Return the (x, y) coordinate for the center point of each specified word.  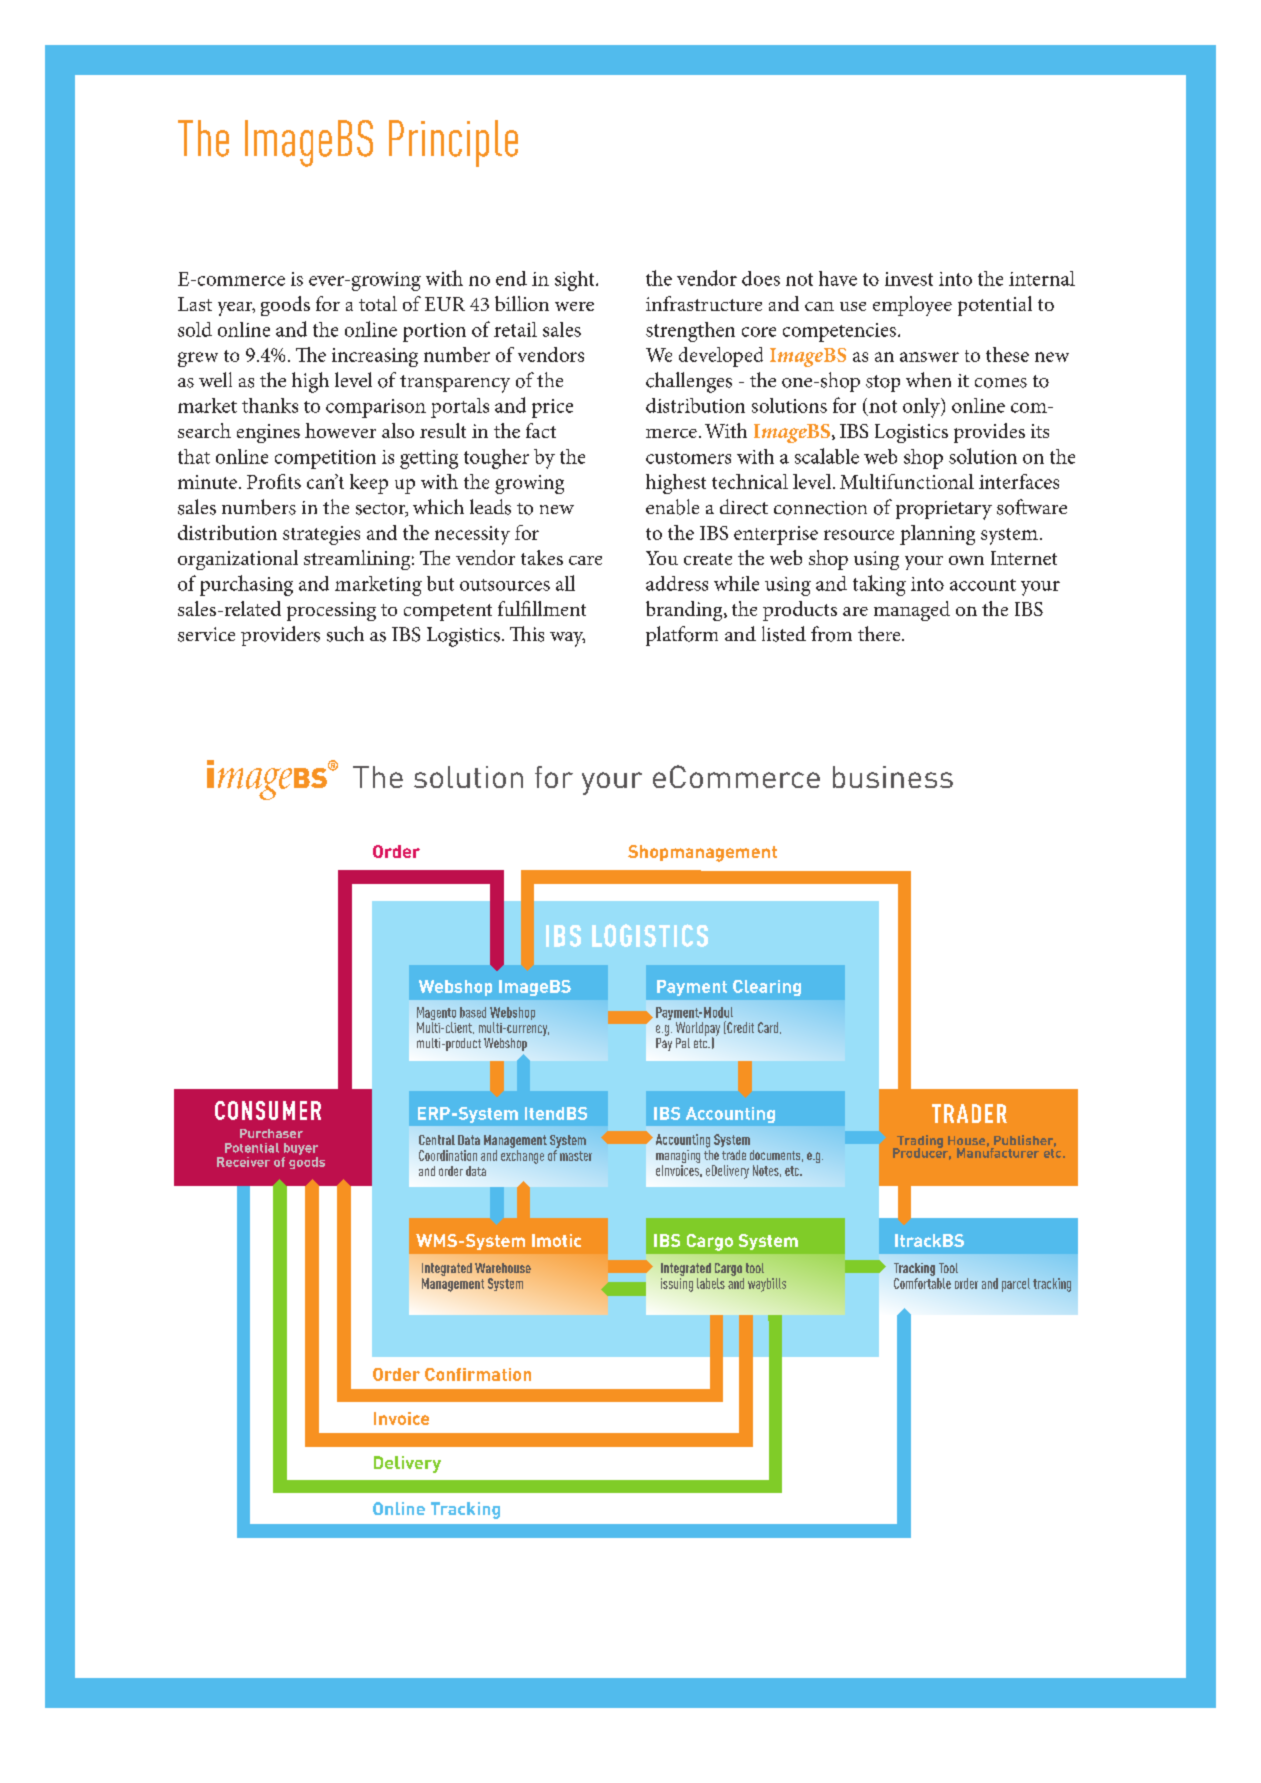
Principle (453, 143)
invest (909, 279)
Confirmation (478, 1374)
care (585, 560)
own (966, 560)
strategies (321, 535)
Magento (436, 1015)
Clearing (767, 988)
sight (576, 281)
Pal (683, 1043)
